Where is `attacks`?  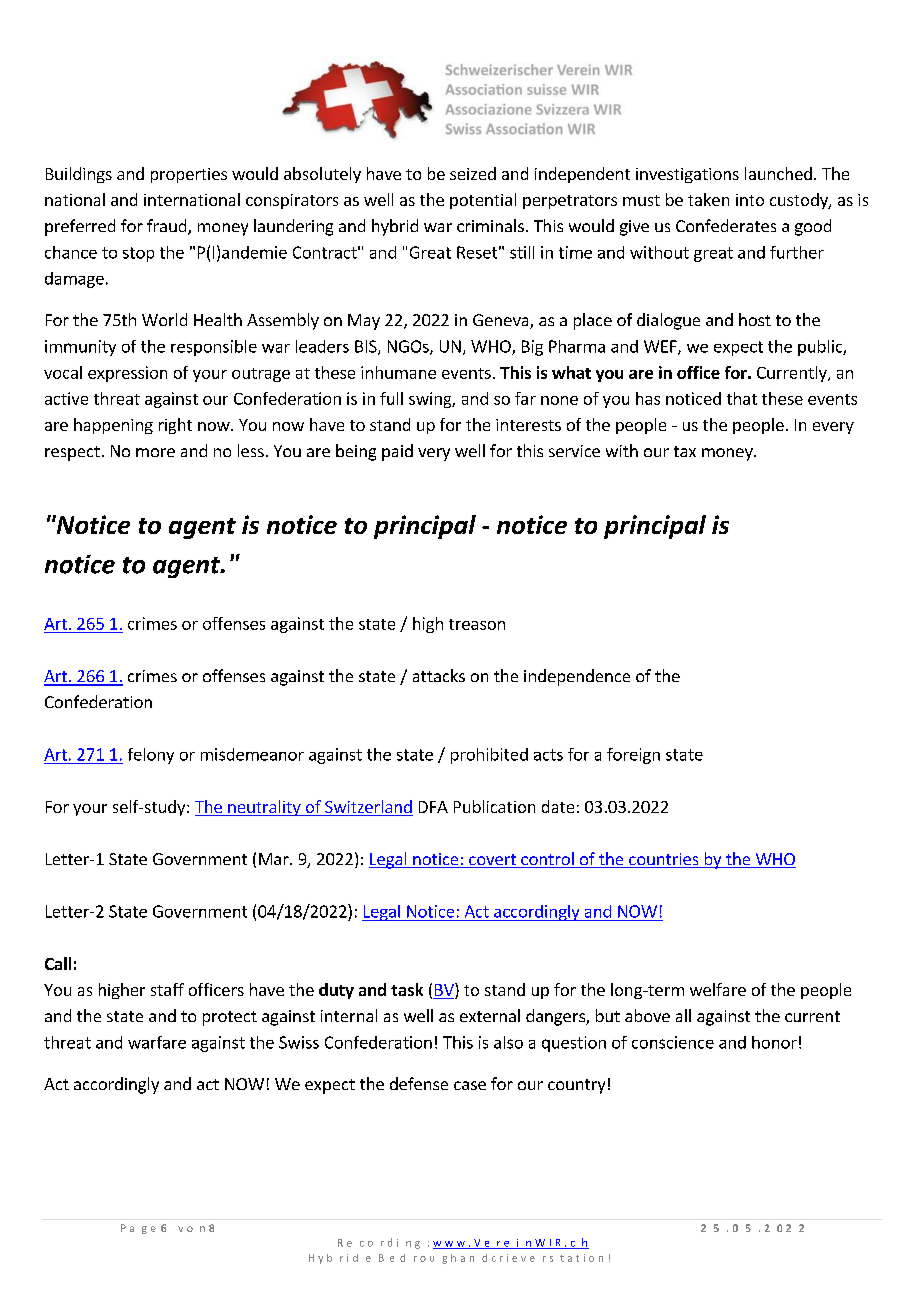 attacks is located at coordinates (439, 675).
